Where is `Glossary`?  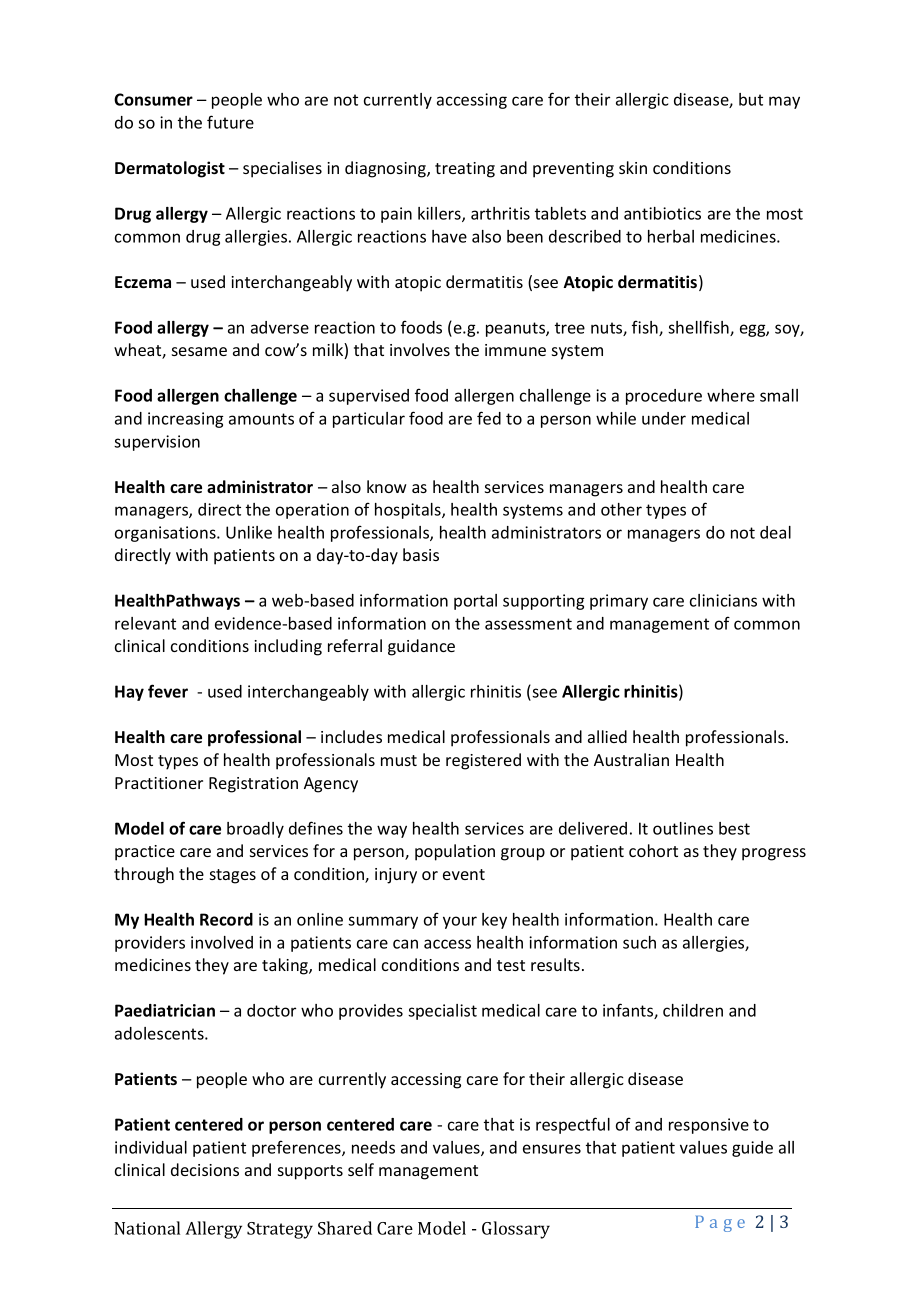
Glossary is located at coordinates (516, 1230).
